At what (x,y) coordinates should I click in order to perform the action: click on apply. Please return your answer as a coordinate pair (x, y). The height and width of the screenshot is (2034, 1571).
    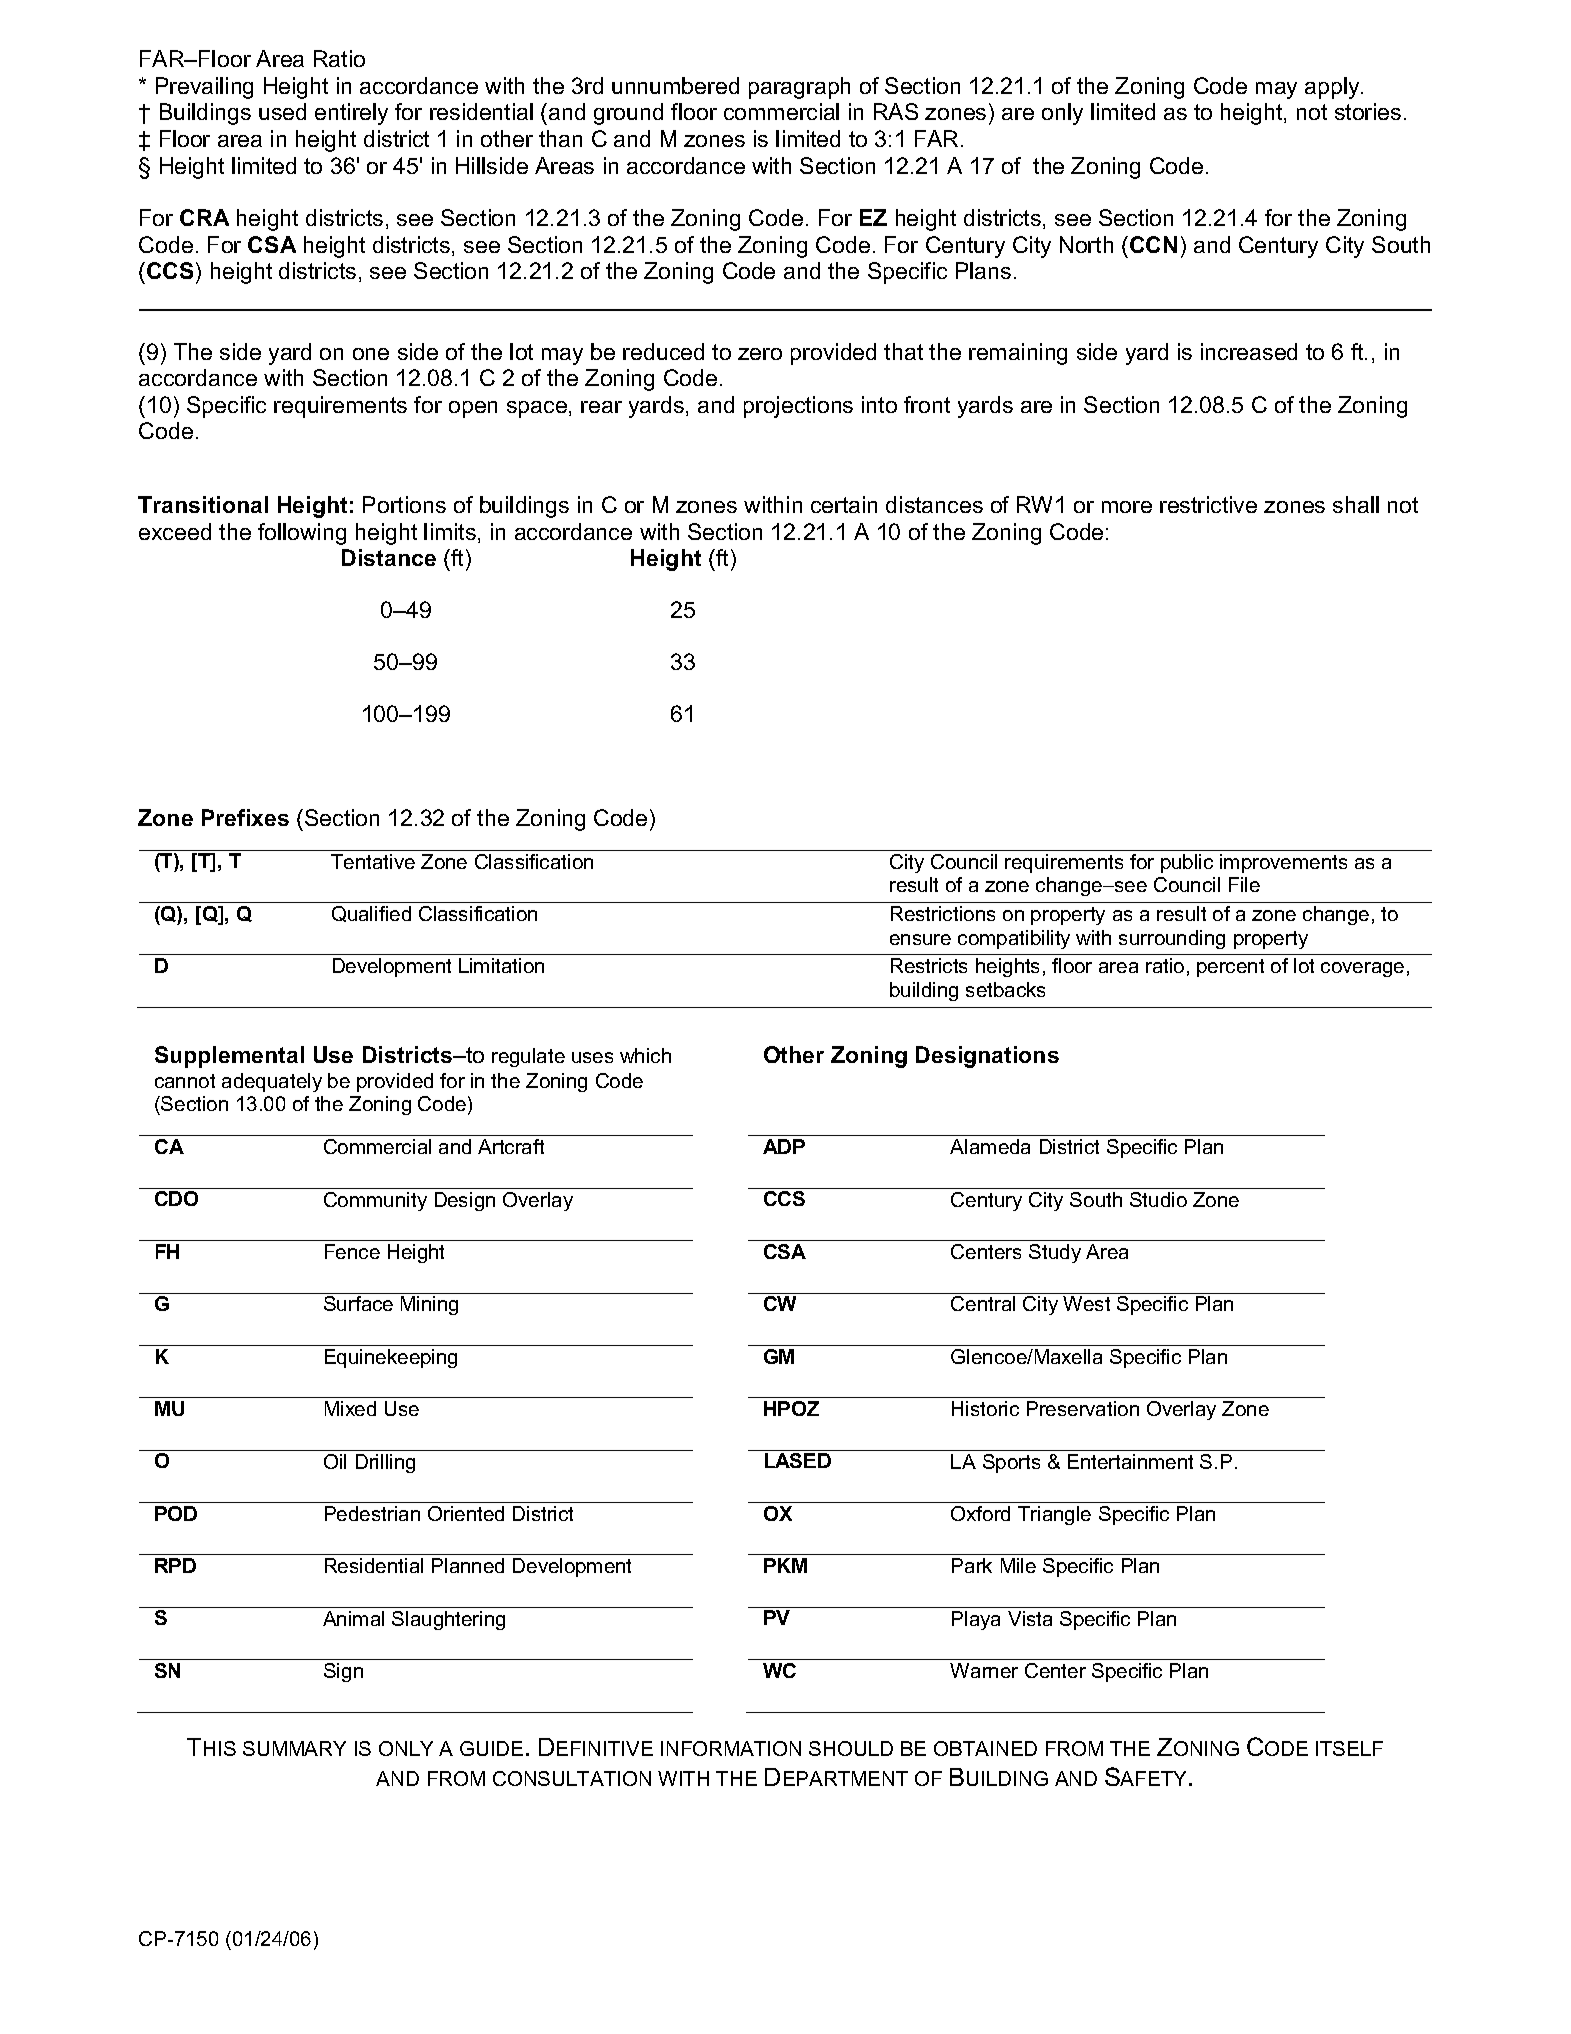
    Looking at the image, I should click on (1333, 88).
